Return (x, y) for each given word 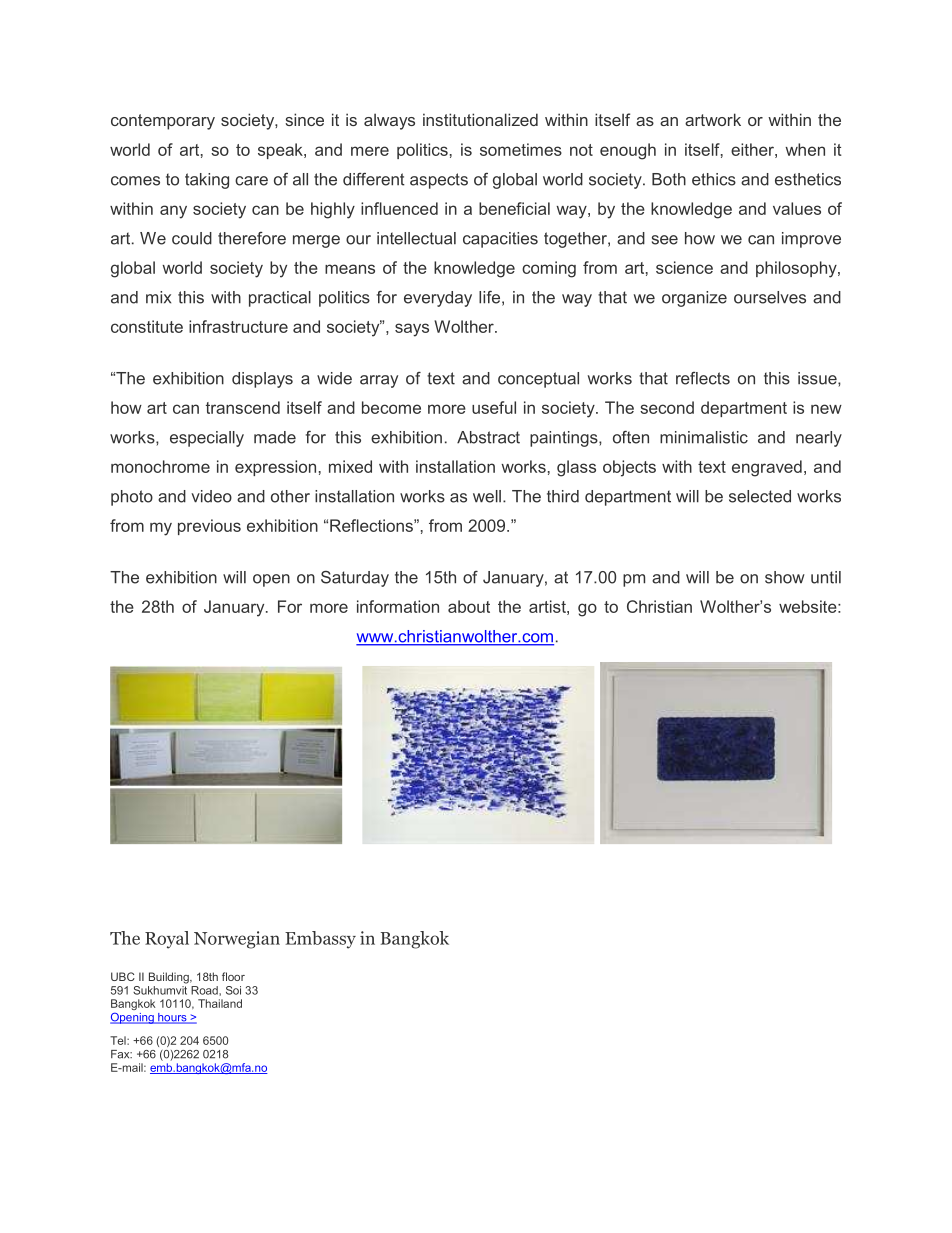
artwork (713, 119)
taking (207, 181)
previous (209, 527)
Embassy (320, 940)
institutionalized (480, 119)
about (469, 606)
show (785, 577)
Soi (233, 990)
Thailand (220, 1003)
